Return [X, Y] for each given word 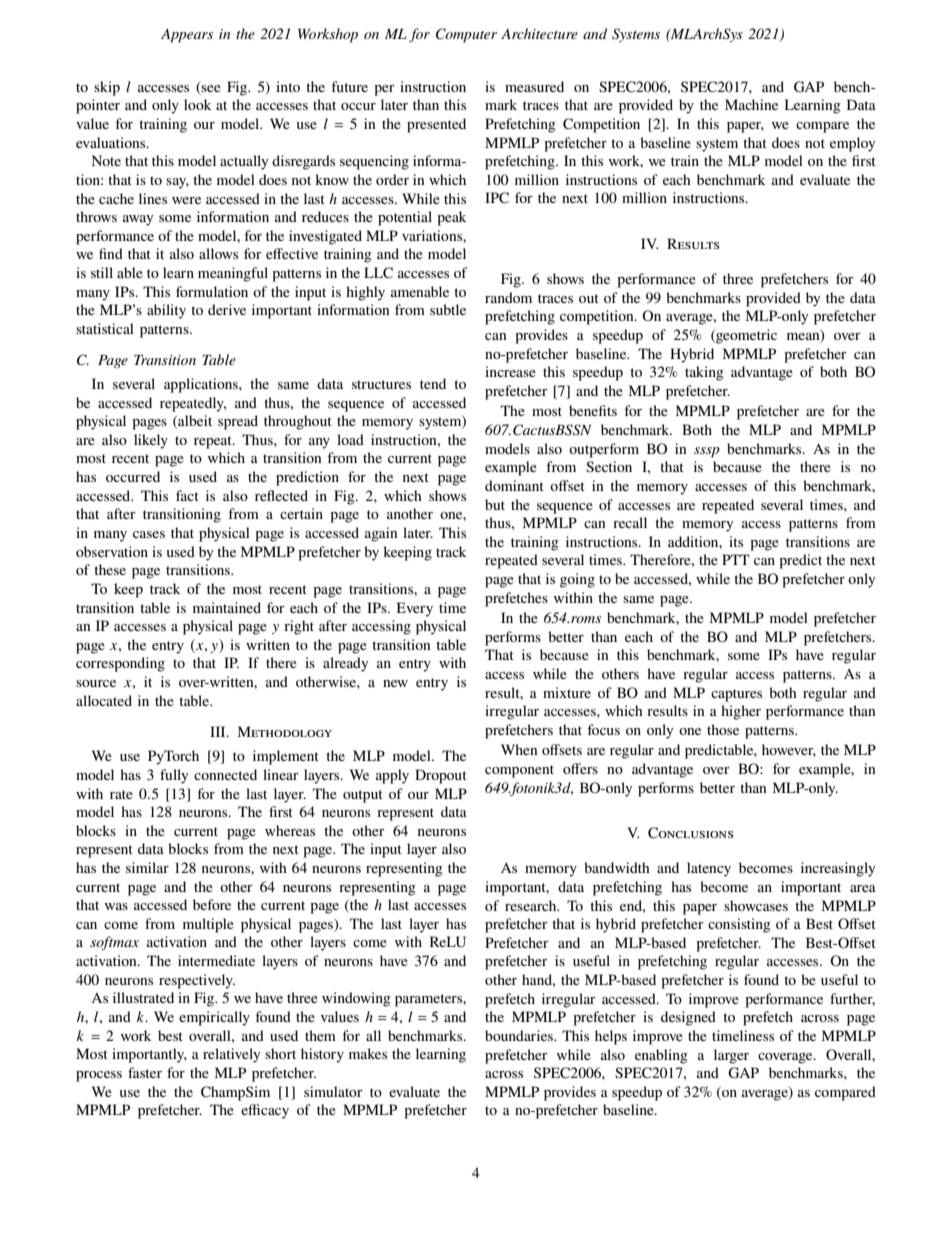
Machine [751, 104]
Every [415, 609]
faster [145, 1072]
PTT [736, 559]
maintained [227, 607]
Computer [466, 35]
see [211, 88]
